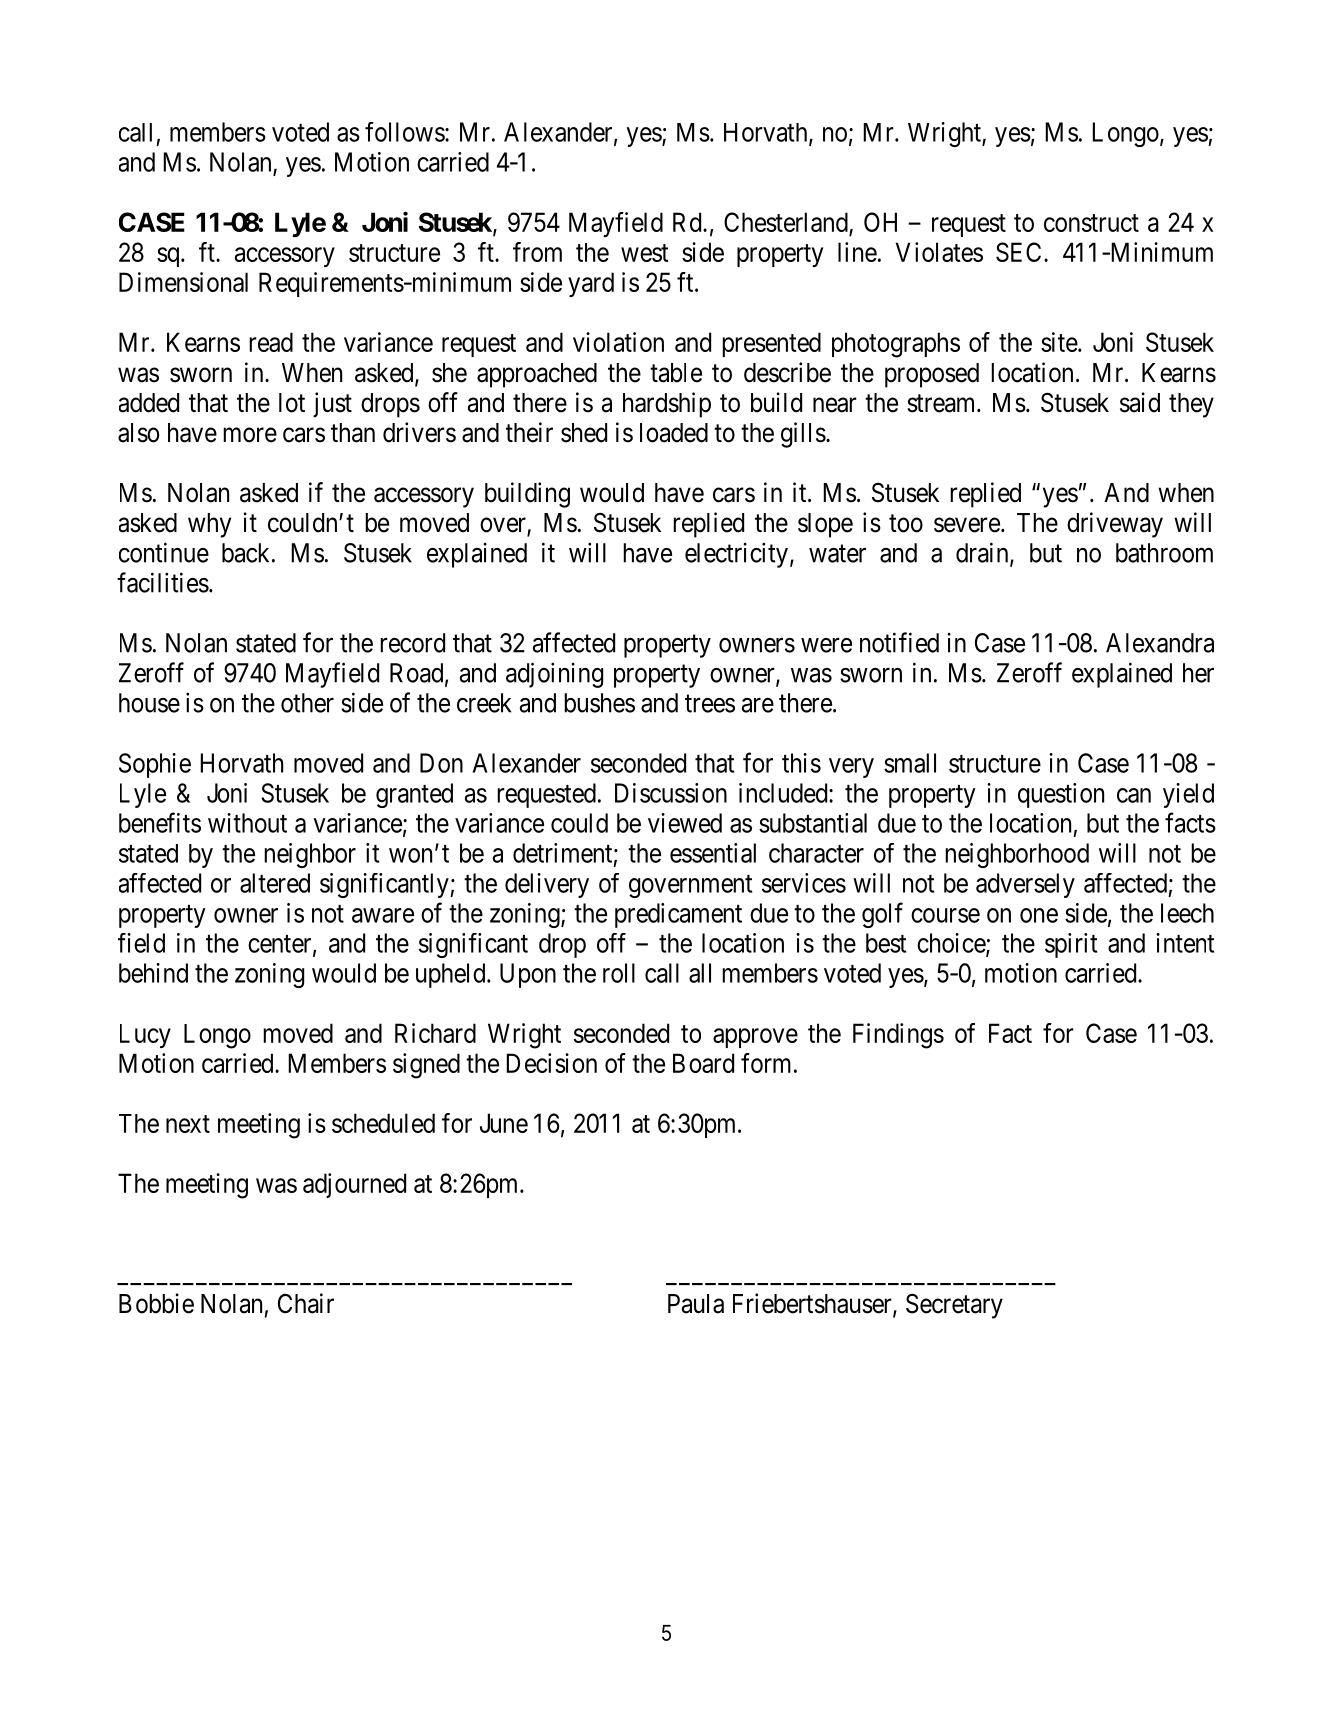 This page has height=1724, width=1332. Describe the element at coordinates (1061, 795) in the page. I see `question` at that location.
